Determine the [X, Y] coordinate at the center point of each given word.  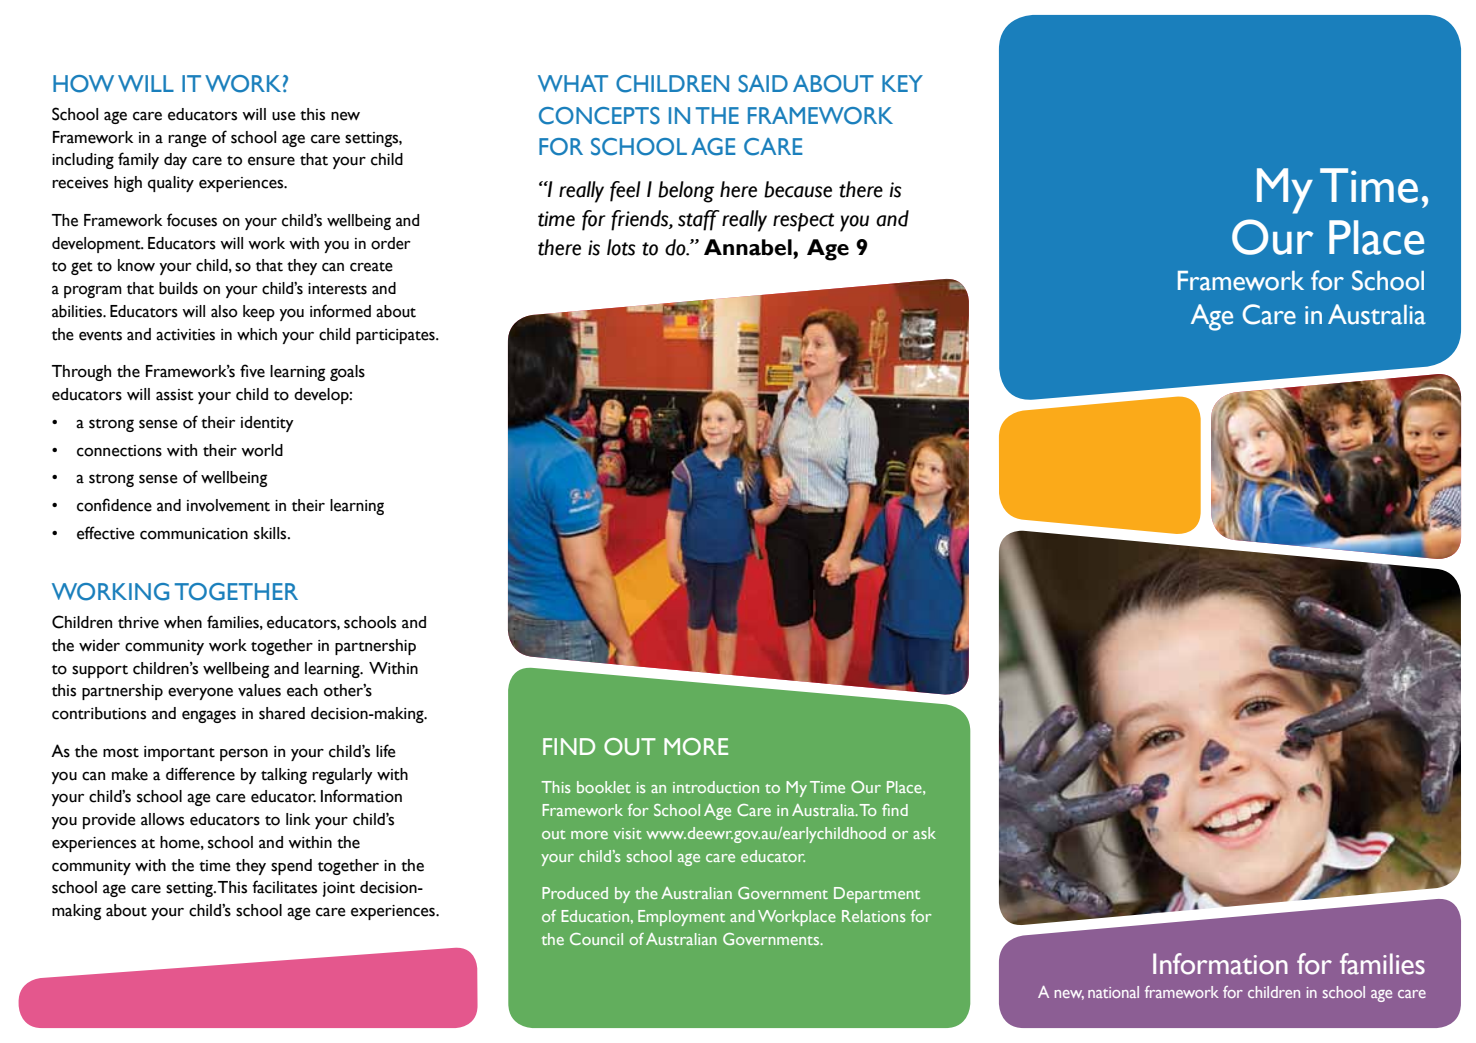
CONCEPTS [599, 116]
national [1113, 992]
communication [194, 534]
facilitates [284, 887]
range [187, 140]
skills [271, 533]
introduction [716, 787]
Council [596, 939]
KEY [902, 83]
